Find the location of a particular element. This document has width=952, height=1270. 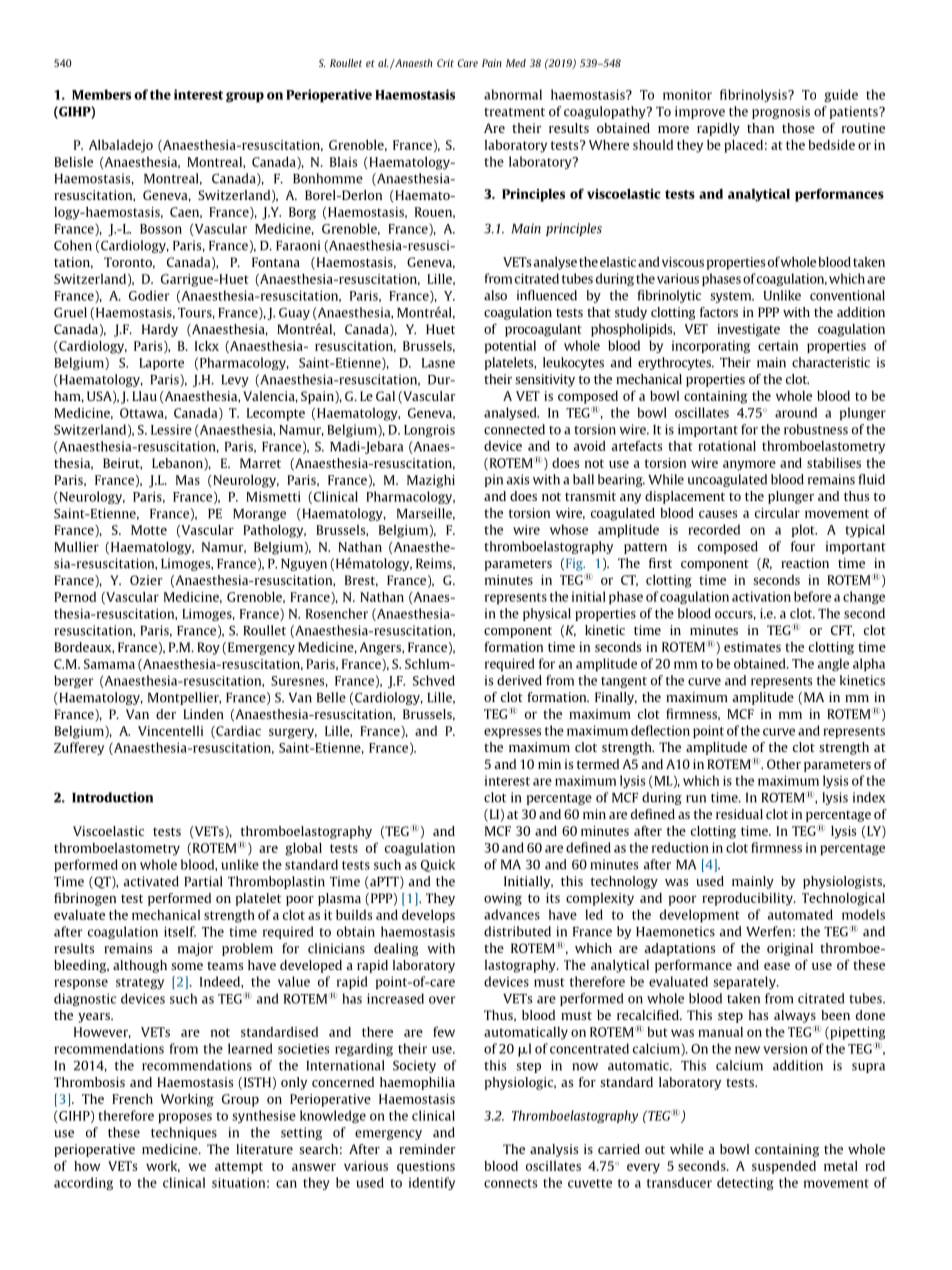

Introduction is located at coordinates (112, 797).
